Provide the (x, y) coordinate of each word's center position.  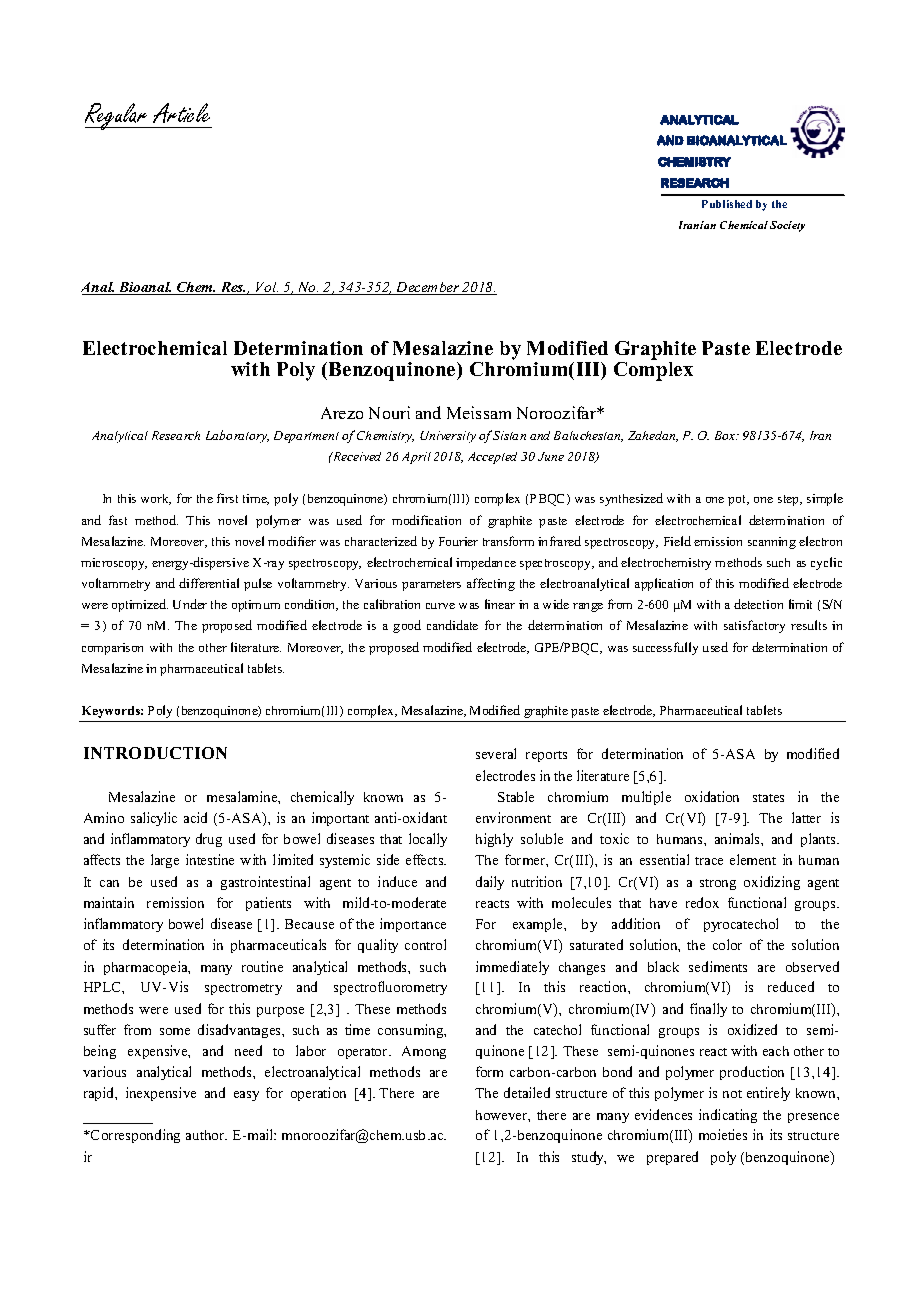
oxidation (712, 796)
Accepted (492, 458)
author (206, 1135)
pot (738, 500)
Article (181, 113)
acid (195, 817)
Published (727, 204)
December (428, 288)
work (156, 499)
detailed (527, 1092)
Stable (516, 796)
